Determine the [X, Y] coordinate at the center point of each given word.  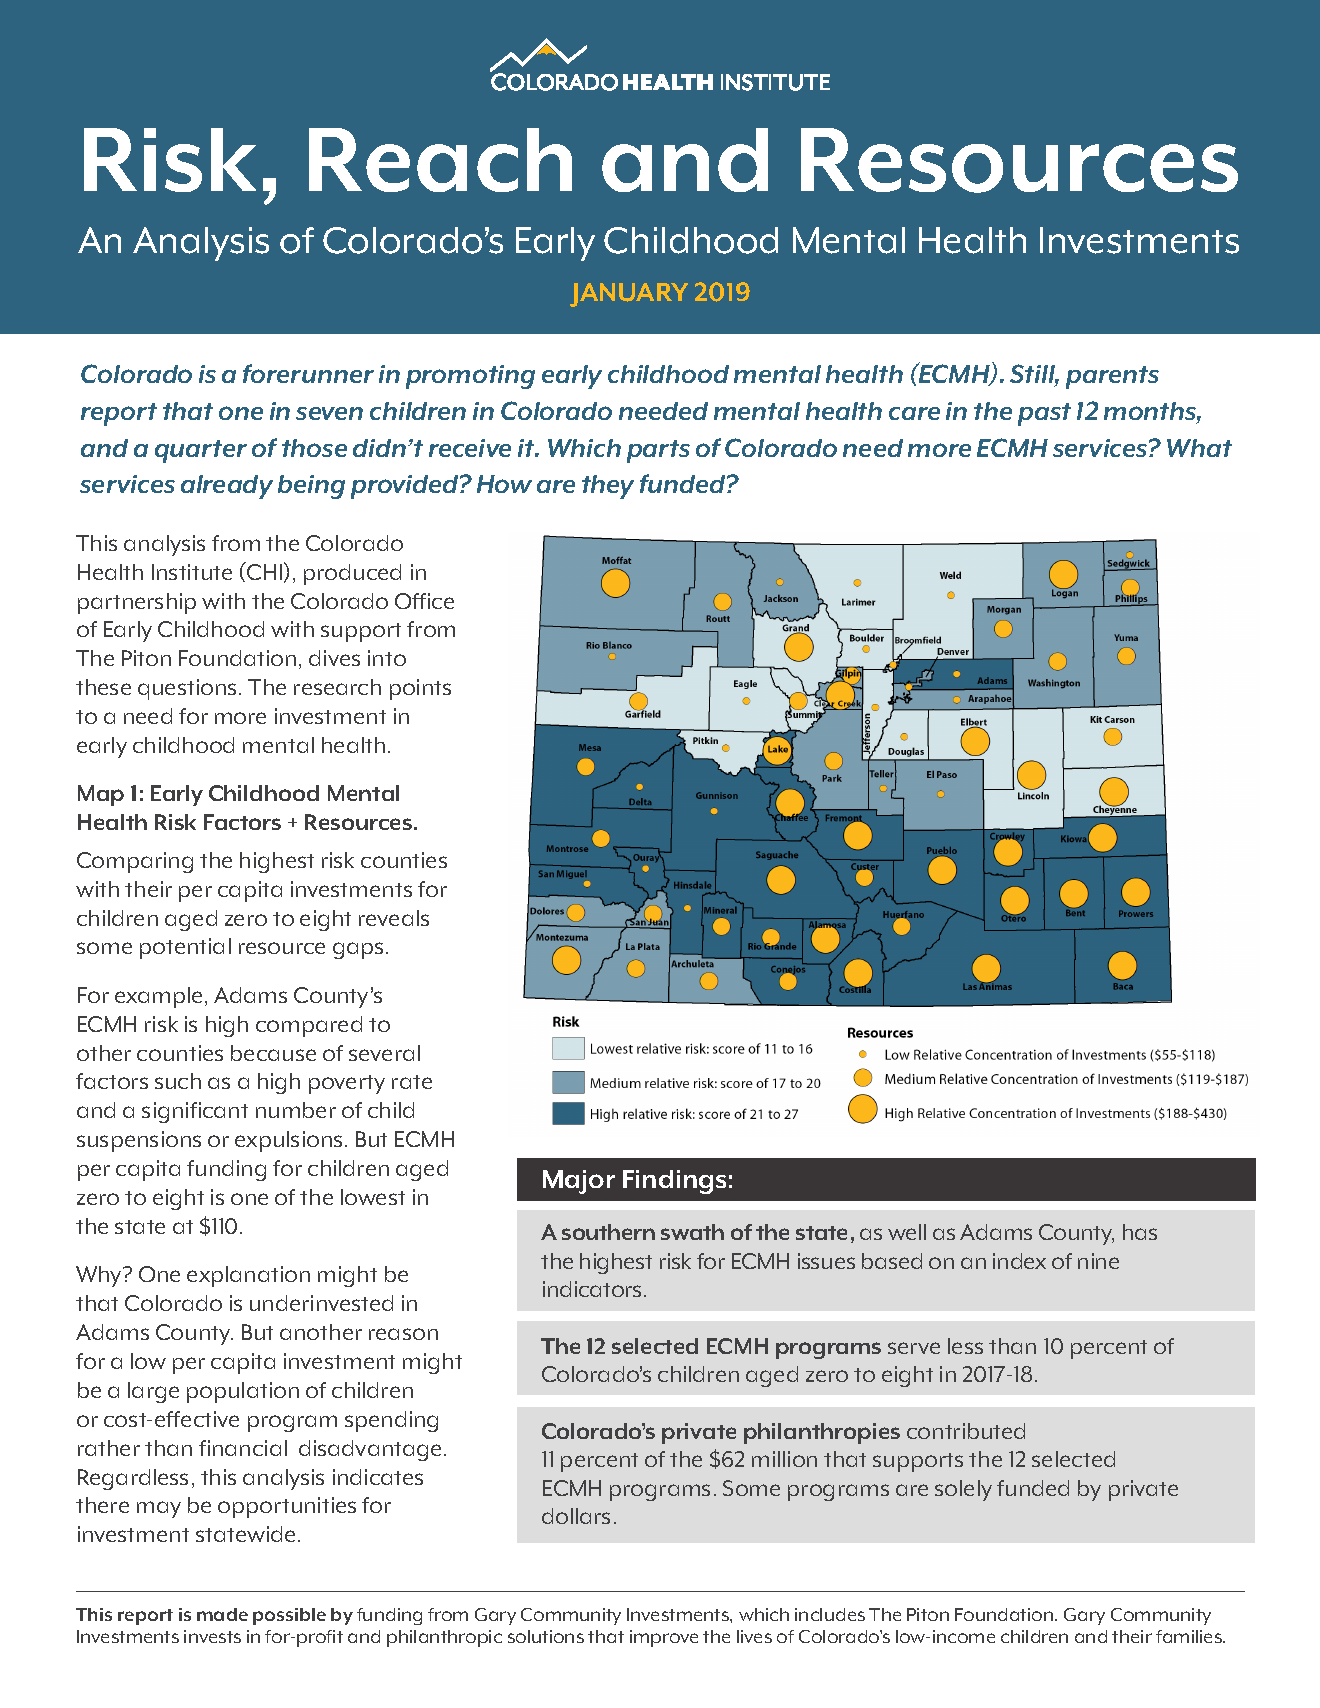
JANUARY [629, 295]
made [222, 1614]
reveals [394, 918]
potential [185, 948]
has [1140, 1232]
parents [1112, 377]
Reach [440, 160]
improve [664, 1638]
